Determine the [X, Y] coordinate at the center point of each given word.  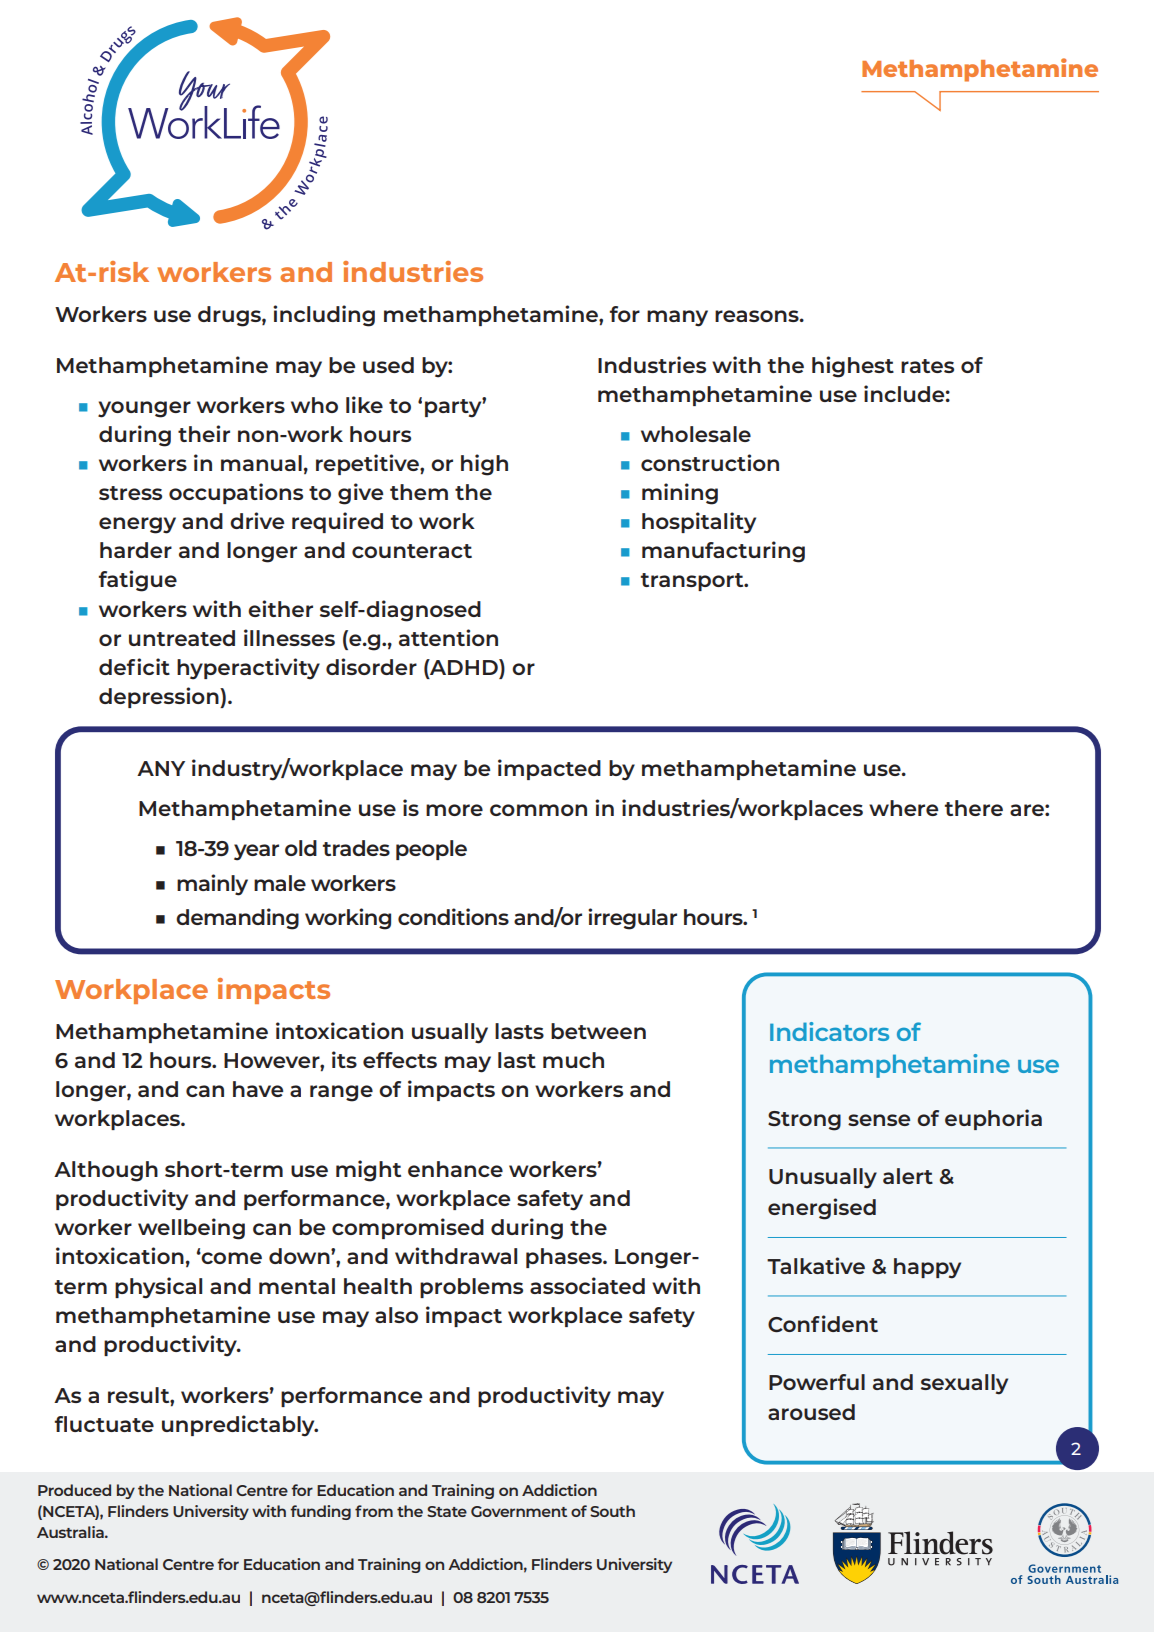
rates [927, 366]
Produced [74, 1490]
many [677, 318]
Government [519, 1511]
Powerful [817, 1382]
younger [144, 409]
